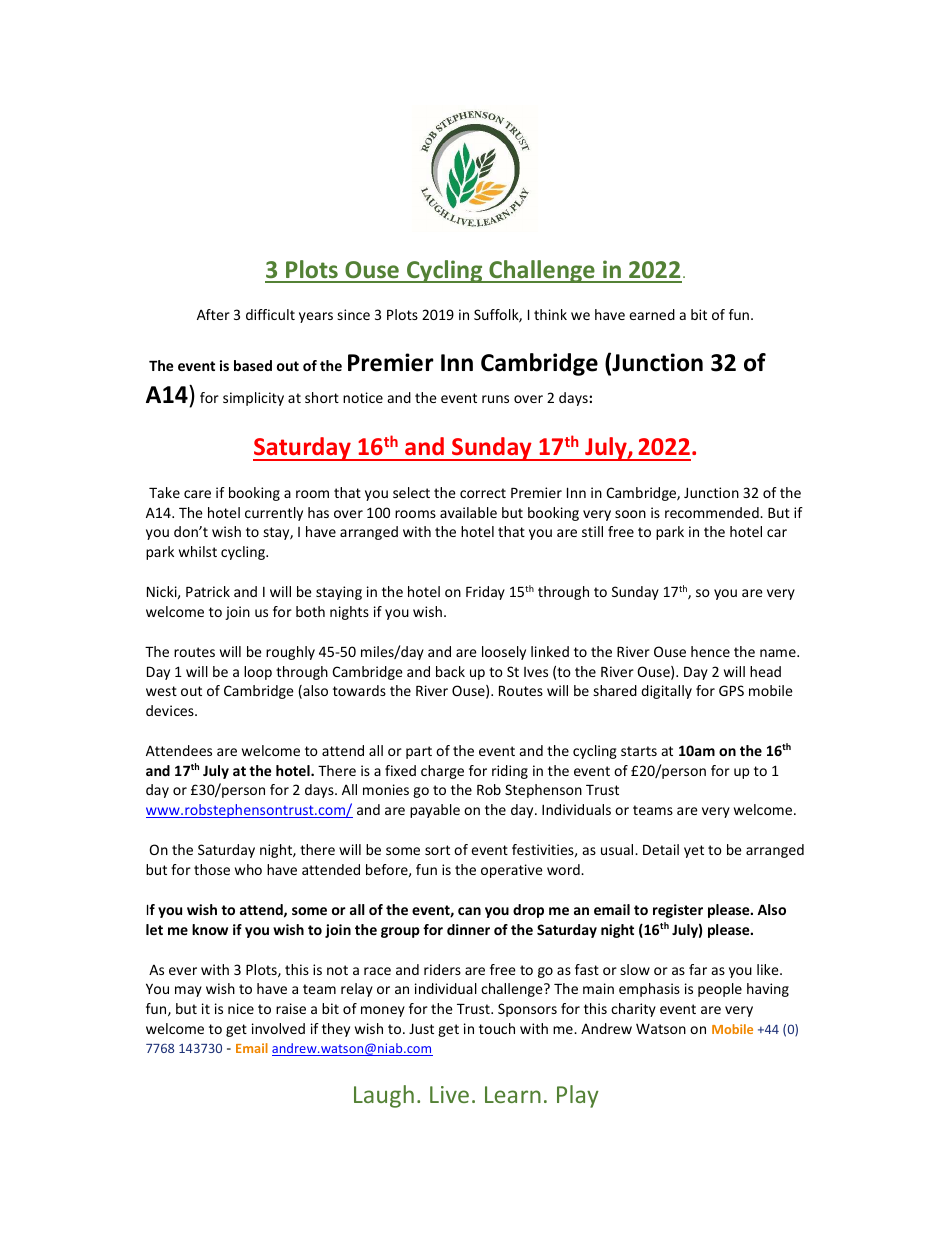  I want to click on available, so click(468, 512).
